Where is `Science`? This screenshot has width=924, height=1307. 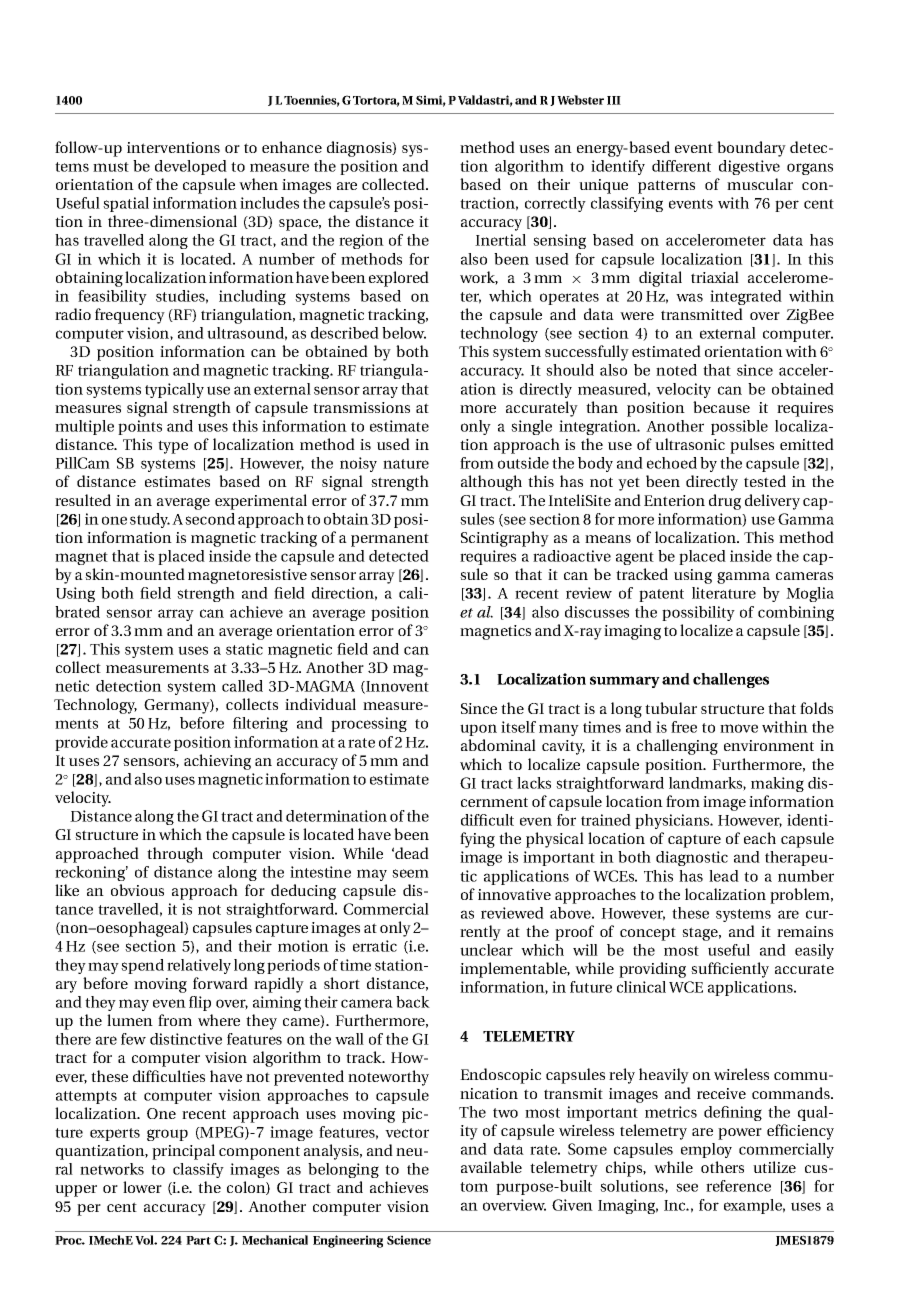
Science is located at coordinates (409, 1240).
